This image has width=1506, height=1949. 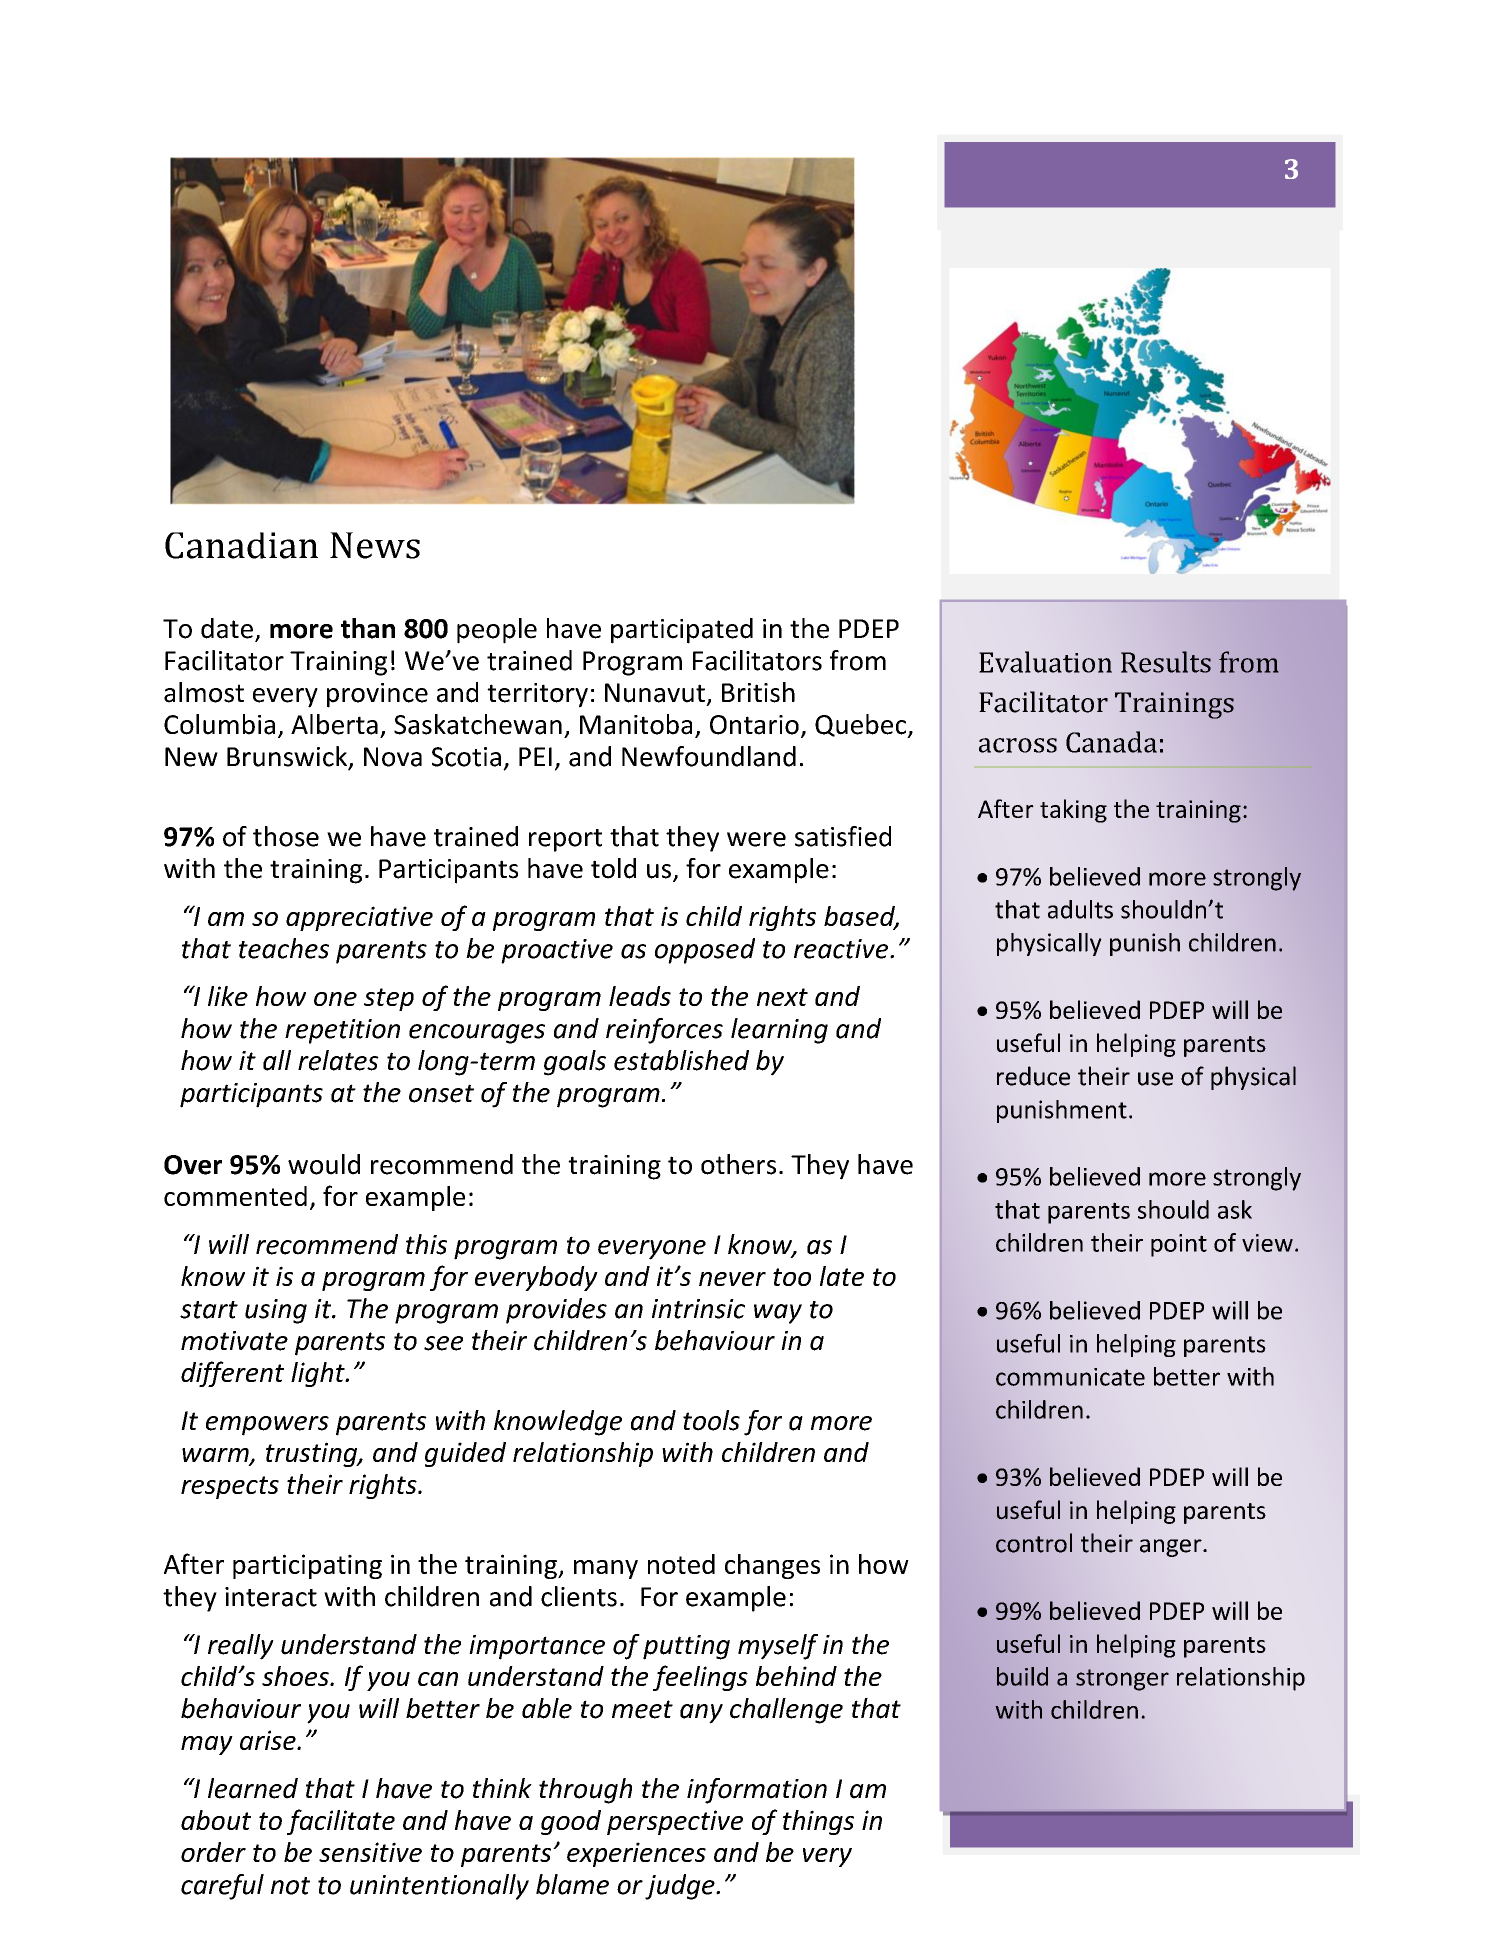 I want to click on perspective, so click(x=675, y=1822).
